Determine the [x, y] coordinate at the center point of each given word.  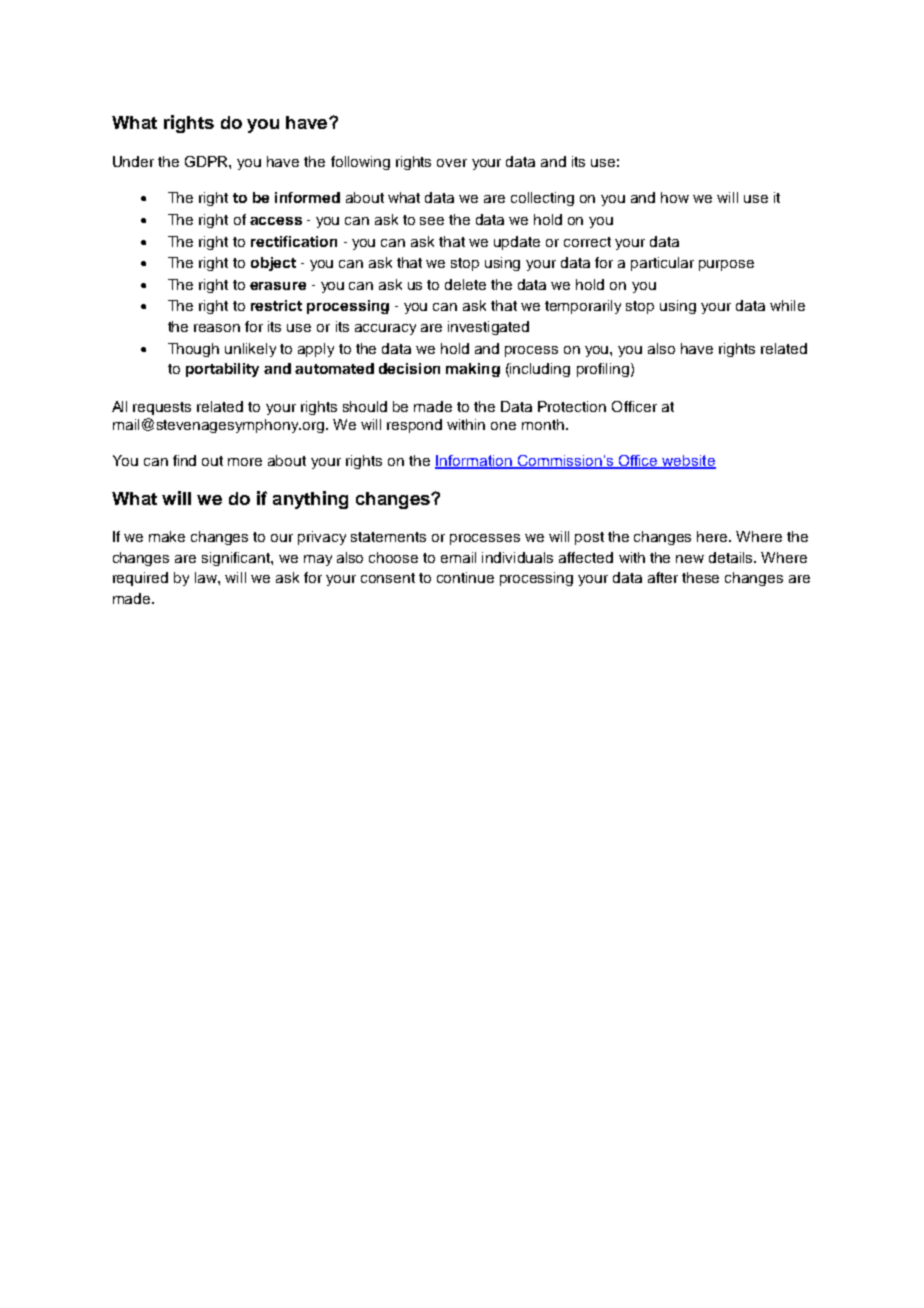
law [207, 577]
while [787, 305]
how [675, 197]
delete [465, 284]
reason [217, 328]
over [452, 163]
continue [465, 577]
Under [133, 161]
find [184, 460]
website [688, 462]
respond [414, 426]
